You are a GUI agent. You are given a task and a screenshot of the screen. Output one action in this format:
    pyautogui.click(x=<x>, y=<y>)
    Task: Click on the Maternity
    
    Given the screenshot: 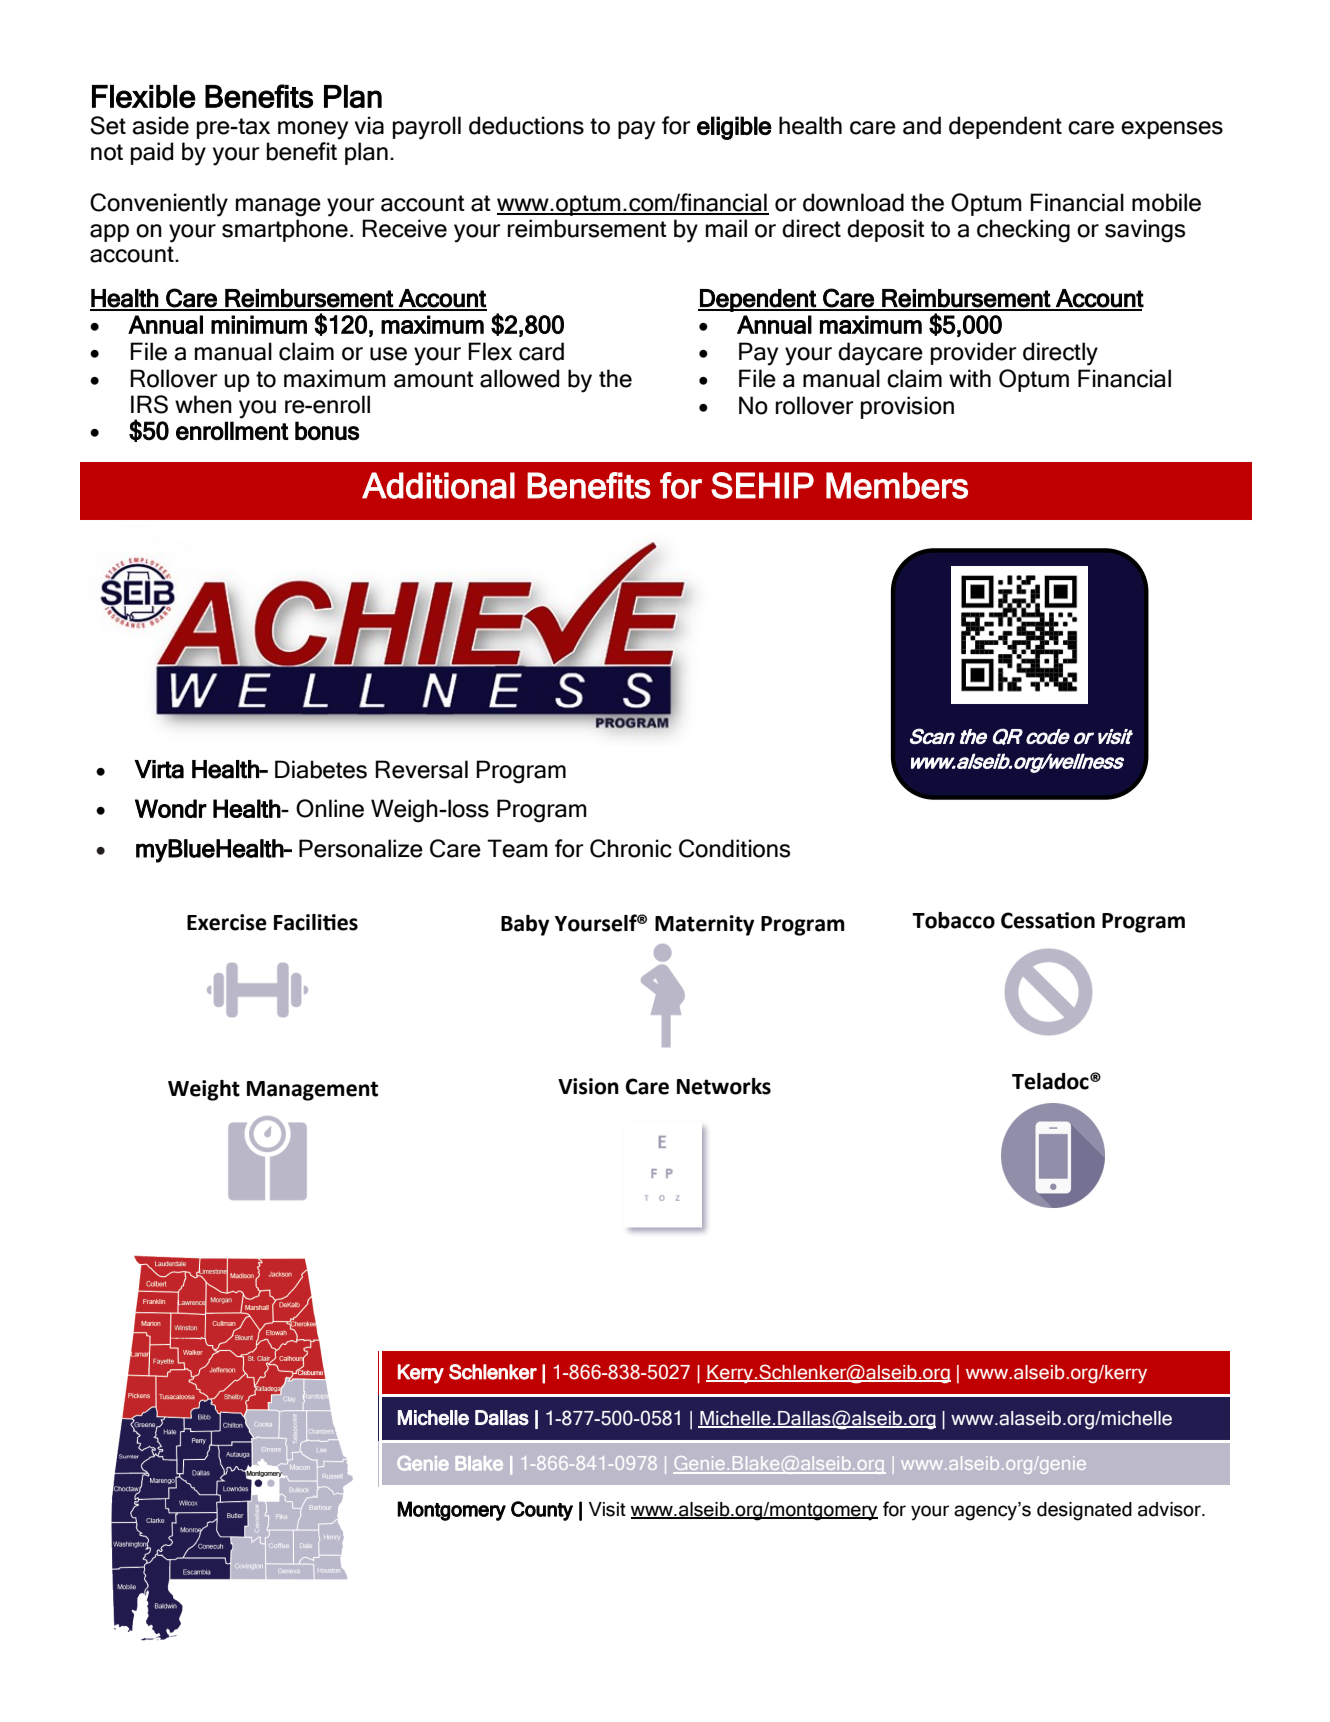 What is the action you would take?
    pyautogui.click(x=704, y=925)
